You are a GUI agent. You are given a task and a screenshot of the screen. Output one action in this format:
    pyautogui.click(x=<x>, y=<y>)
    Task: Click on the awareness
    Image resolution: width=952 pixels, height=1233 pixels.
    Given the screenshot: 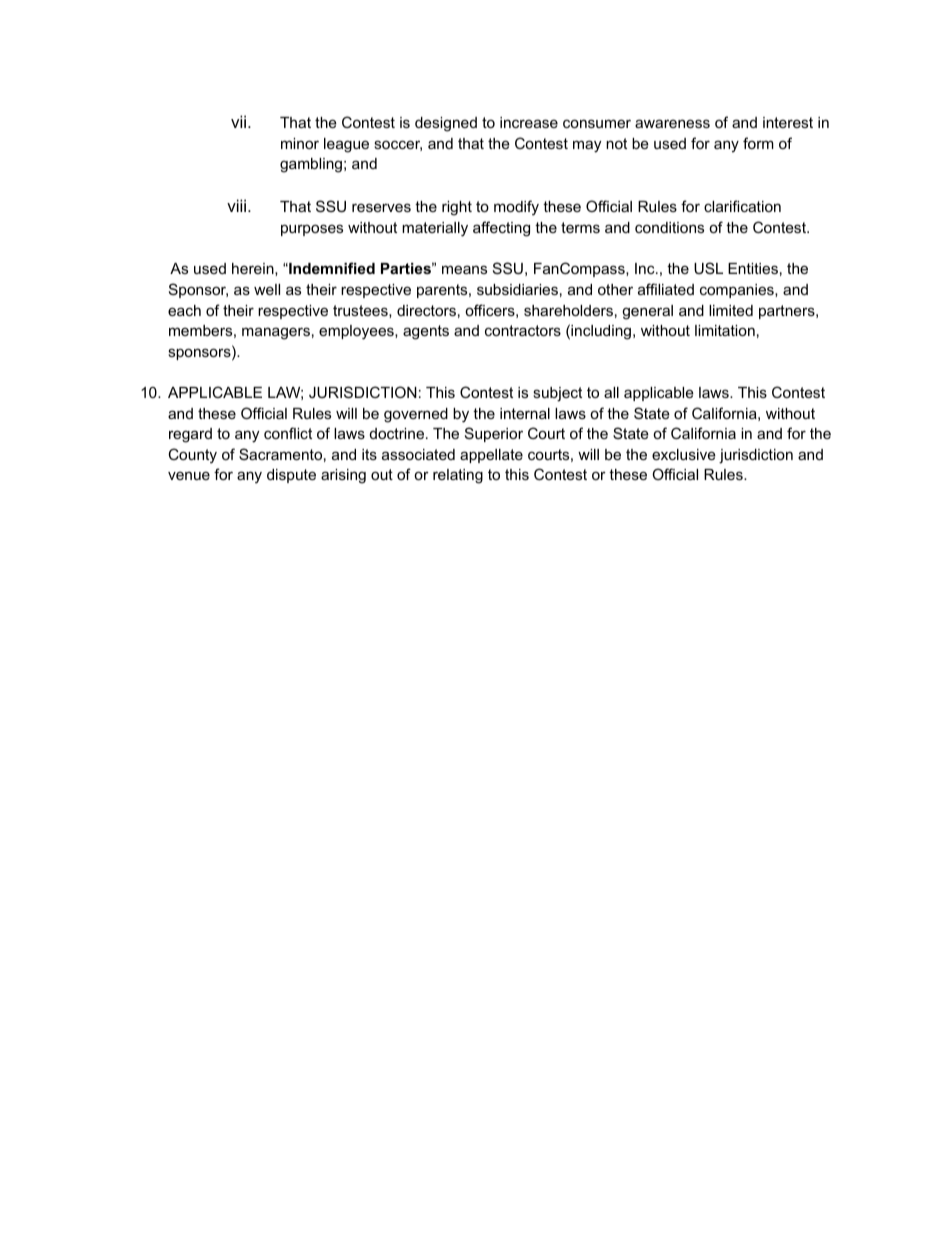 What is the action you would take?
    pyautogui.click(x=672, y=123)
